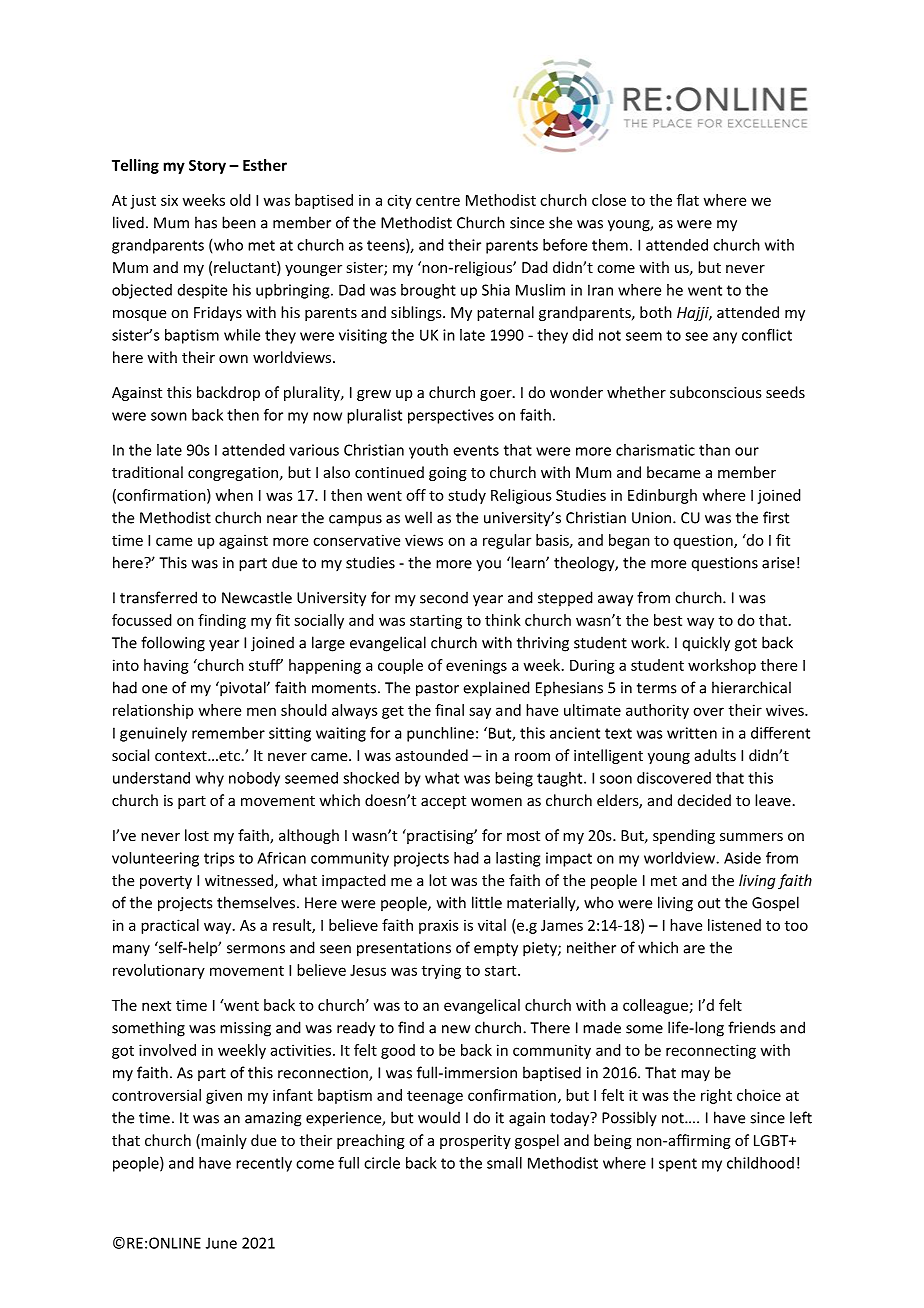 The width and height of the screenshot is (924, 1308). Describe the element at coordinates (504, 1163) in the screenshot. I see `small` at that location.
